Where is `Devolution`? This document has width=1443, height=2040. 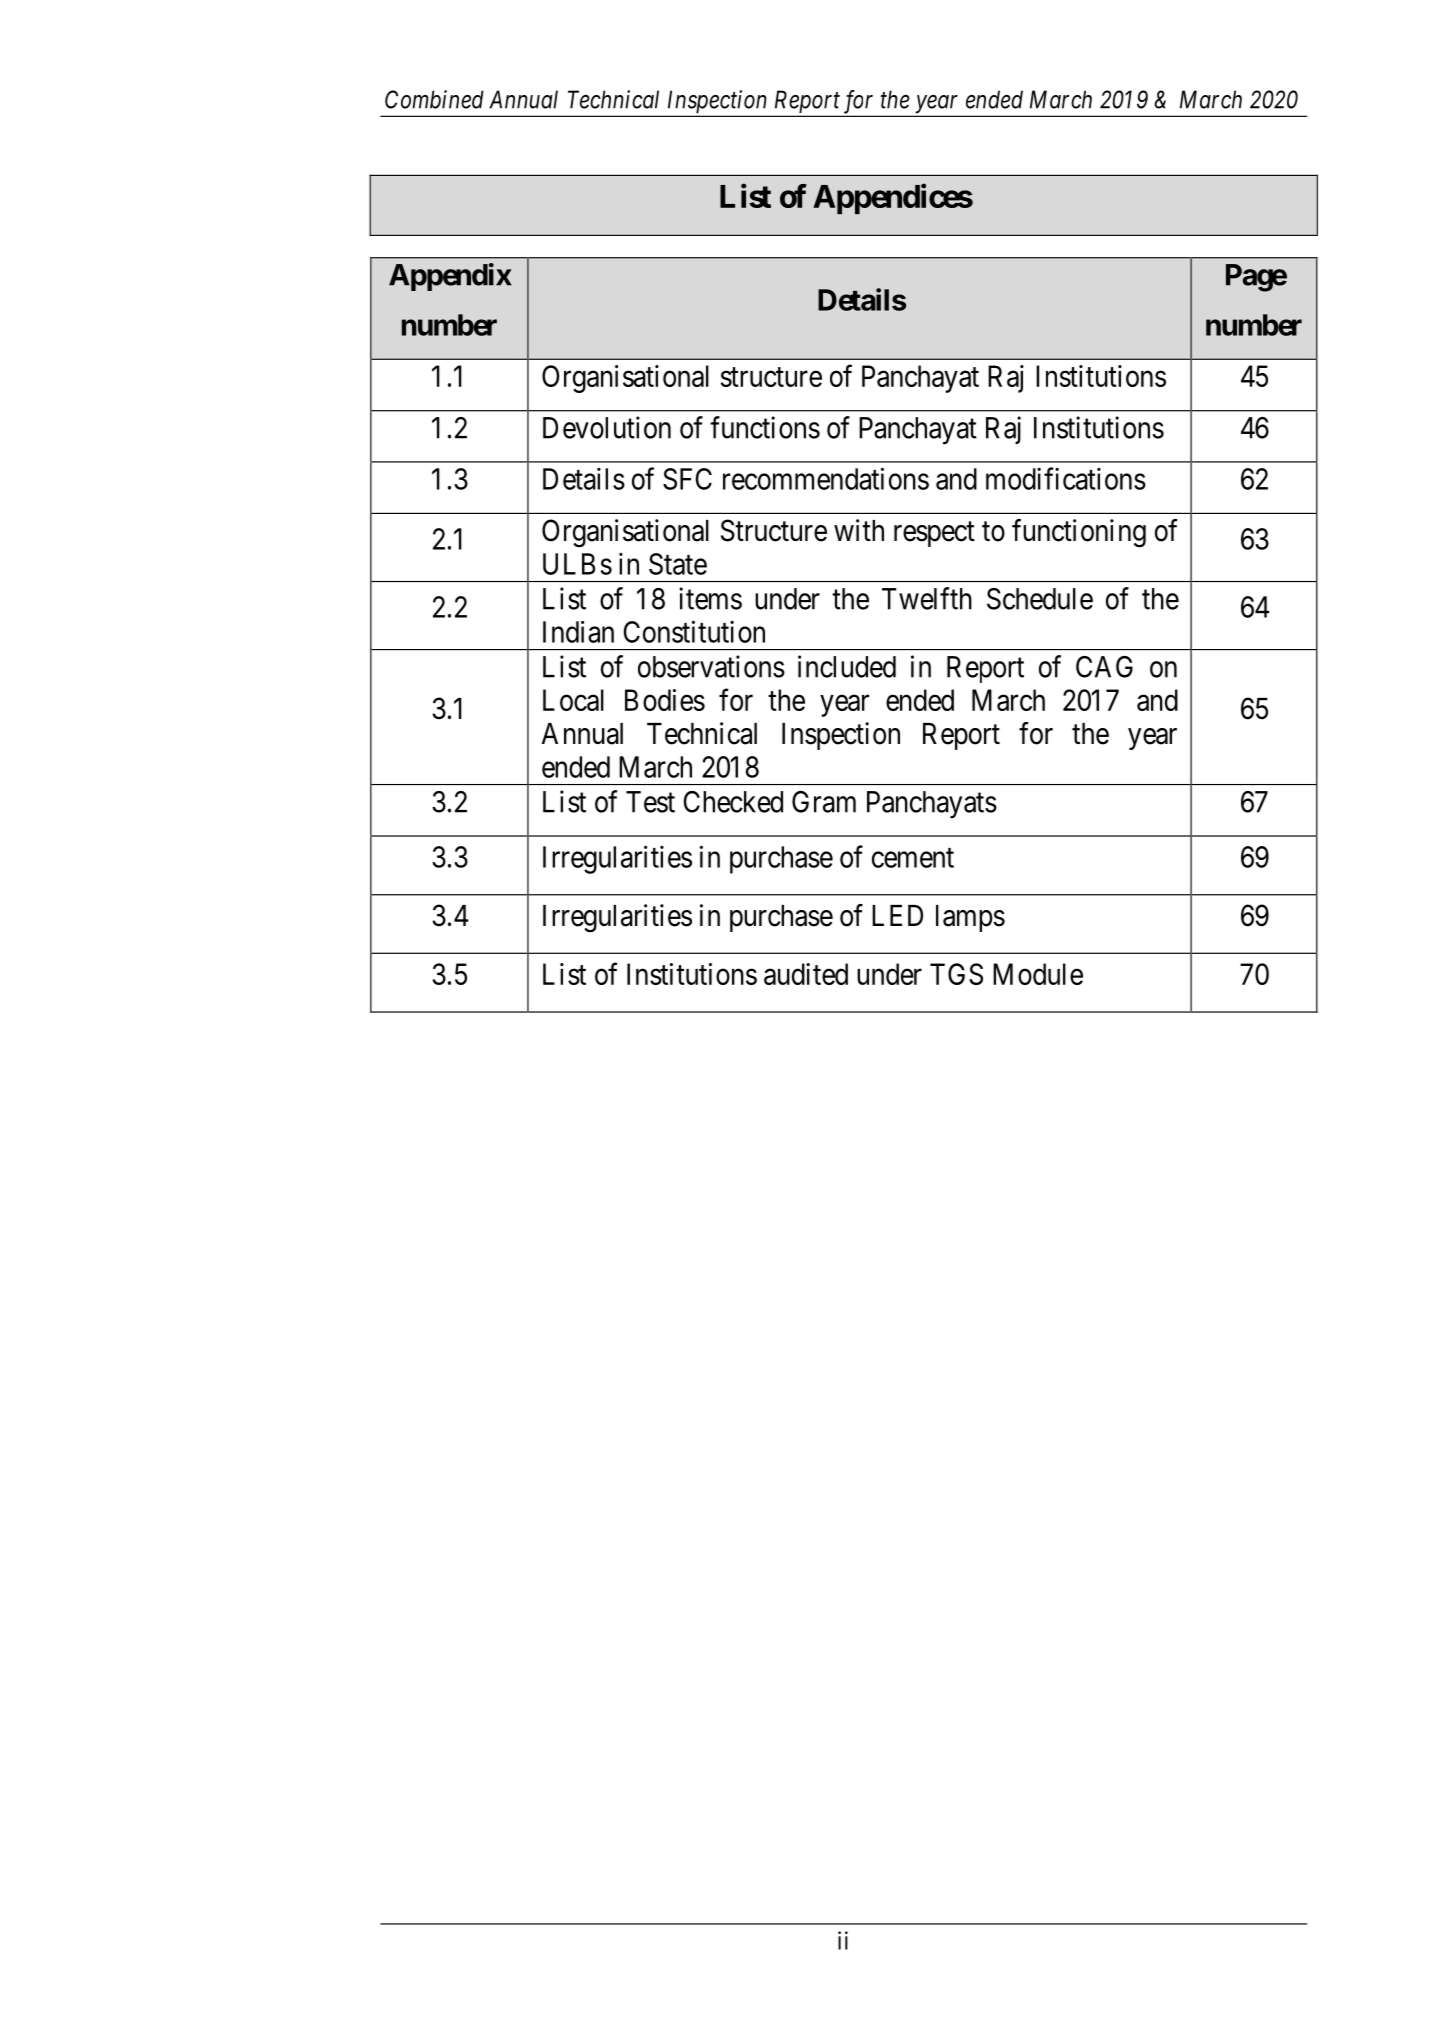 Devolution is located at coordinates (607, 427).
